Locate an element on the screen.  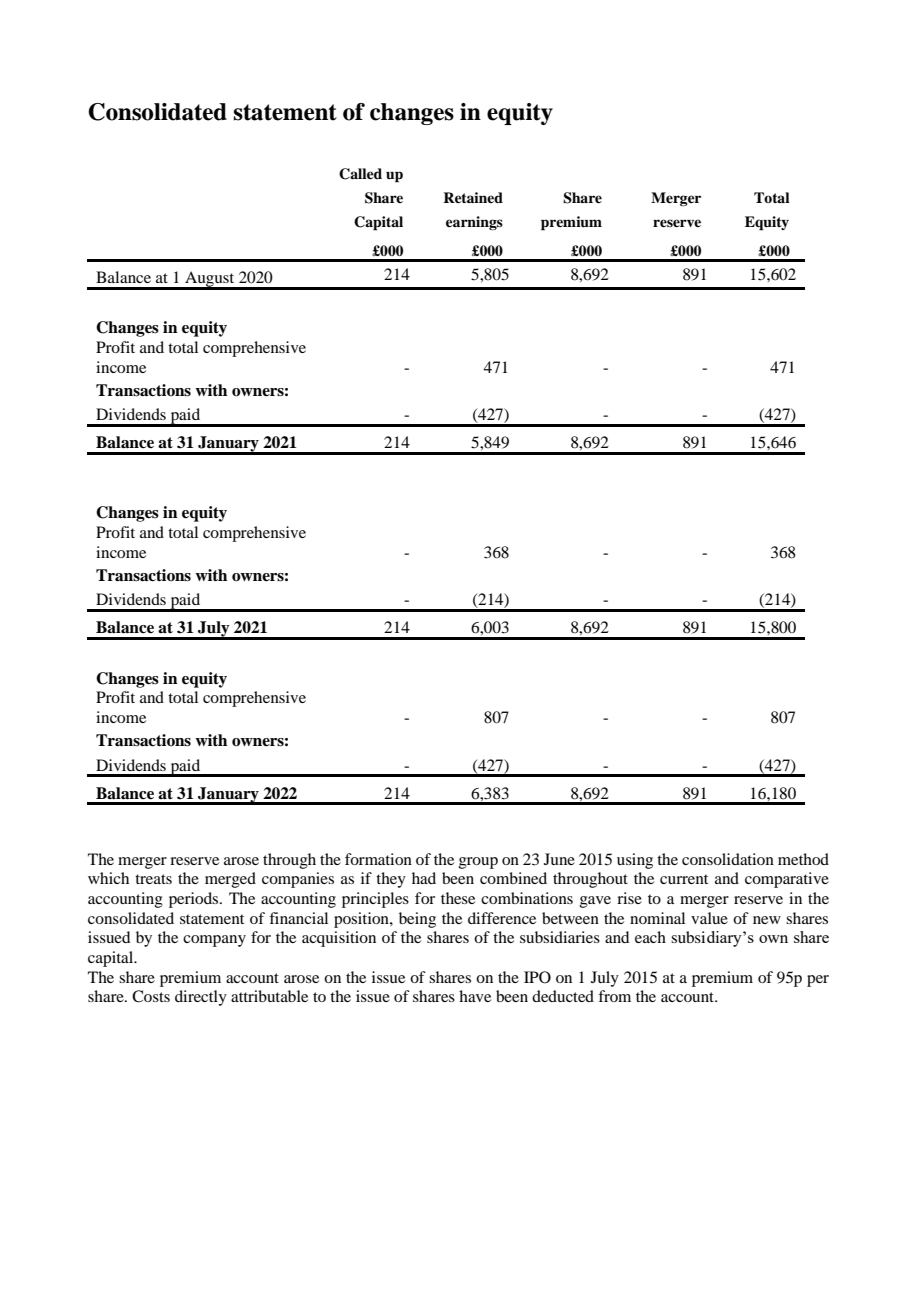
treats is located at coordinates (153, 879).
